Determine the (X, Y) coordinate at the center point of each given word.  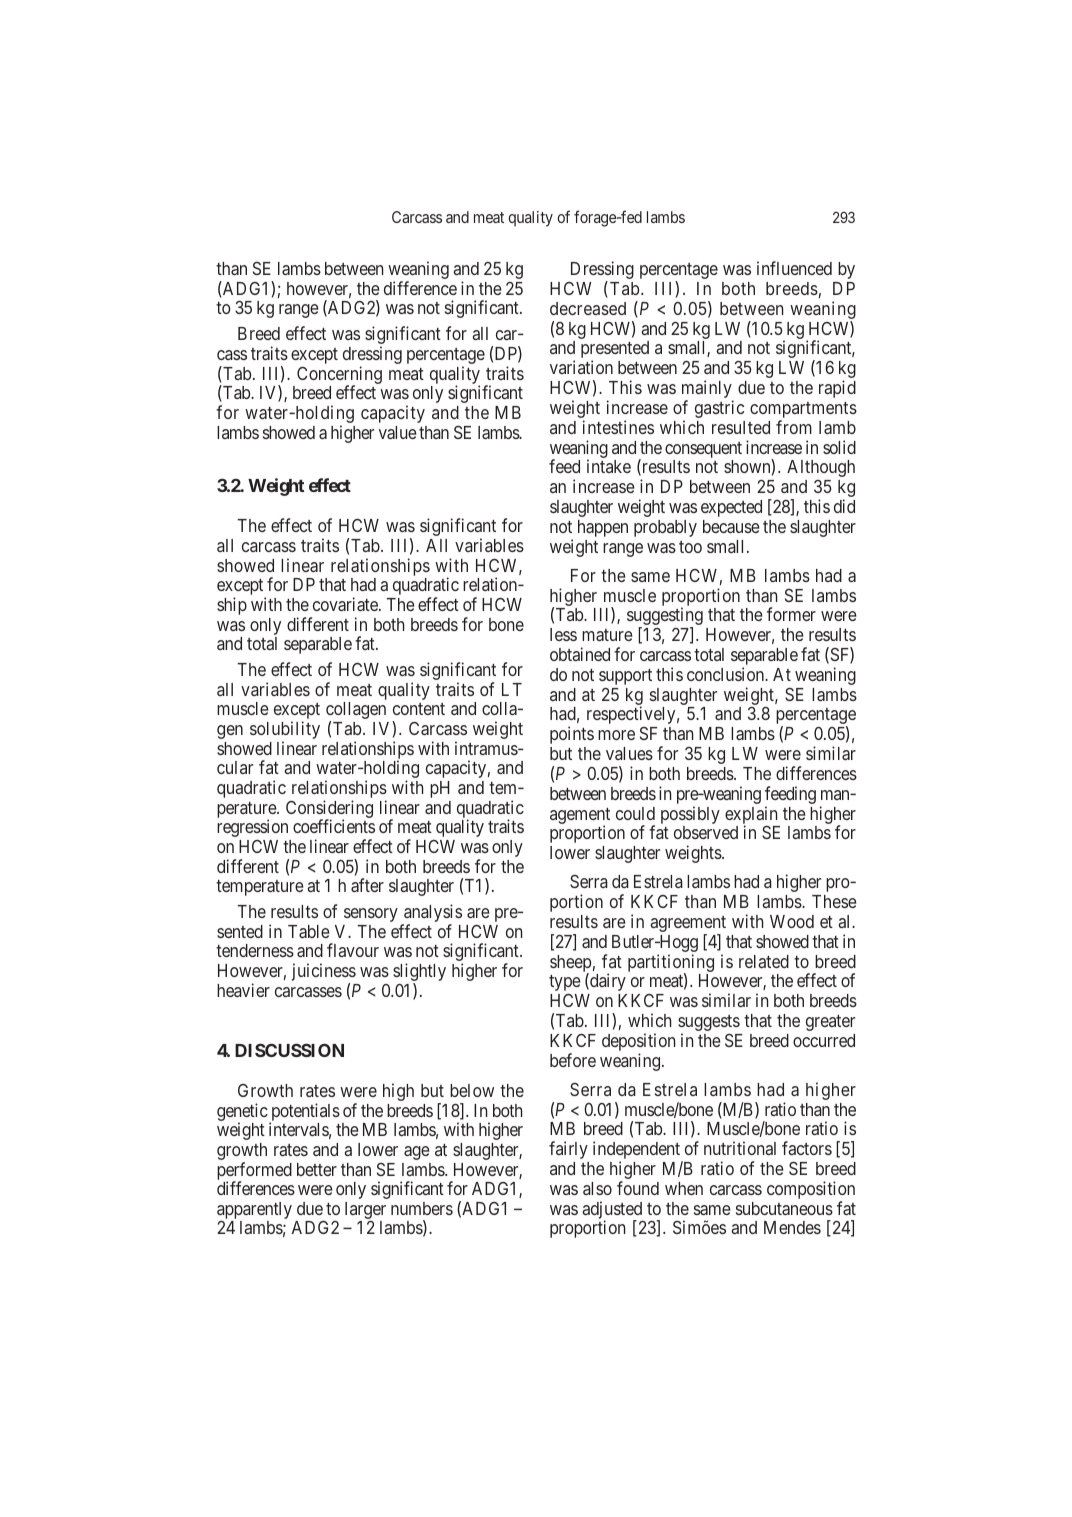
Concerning (339, 376)
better (317, 1169)
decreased (588, 308)
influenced (794, 268)
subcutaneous (784, 1208)
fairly (568, 1150)
